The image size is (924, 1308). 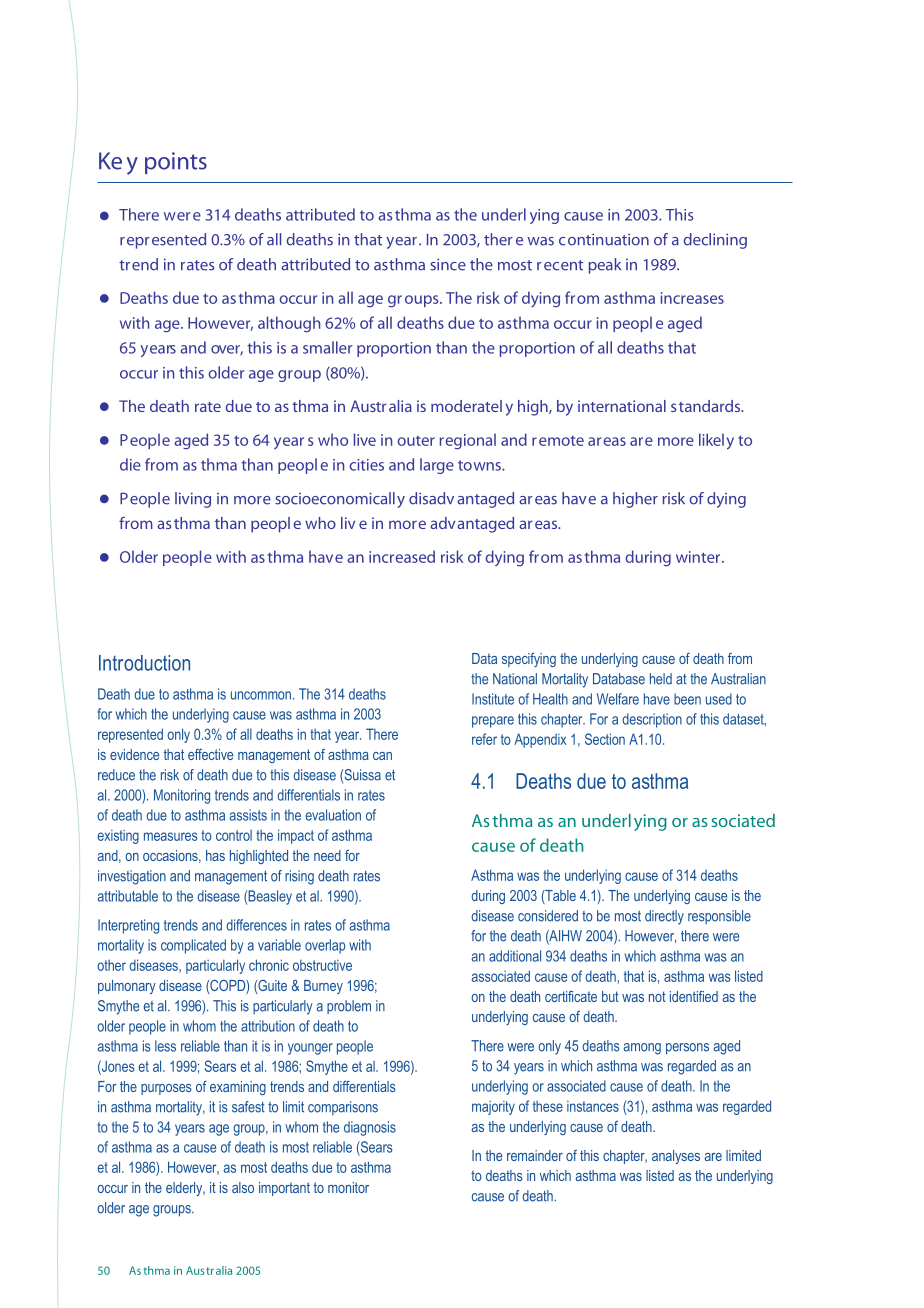 What do you see at coordinates (176, 163) in the page?
I see `points` at bounding box center [176, 163].
